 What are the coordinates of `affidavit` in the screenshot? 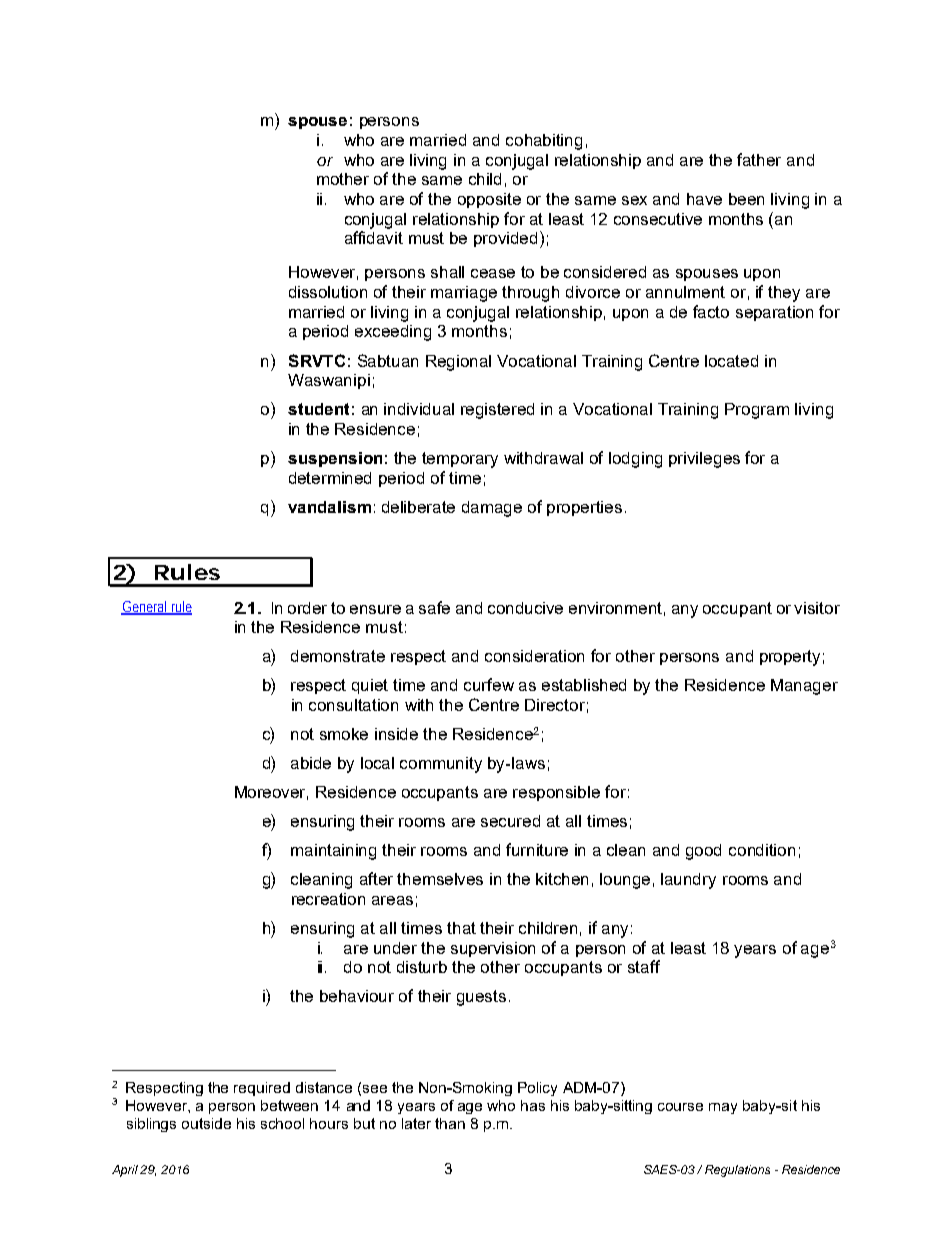 It's located at (374, 237).
